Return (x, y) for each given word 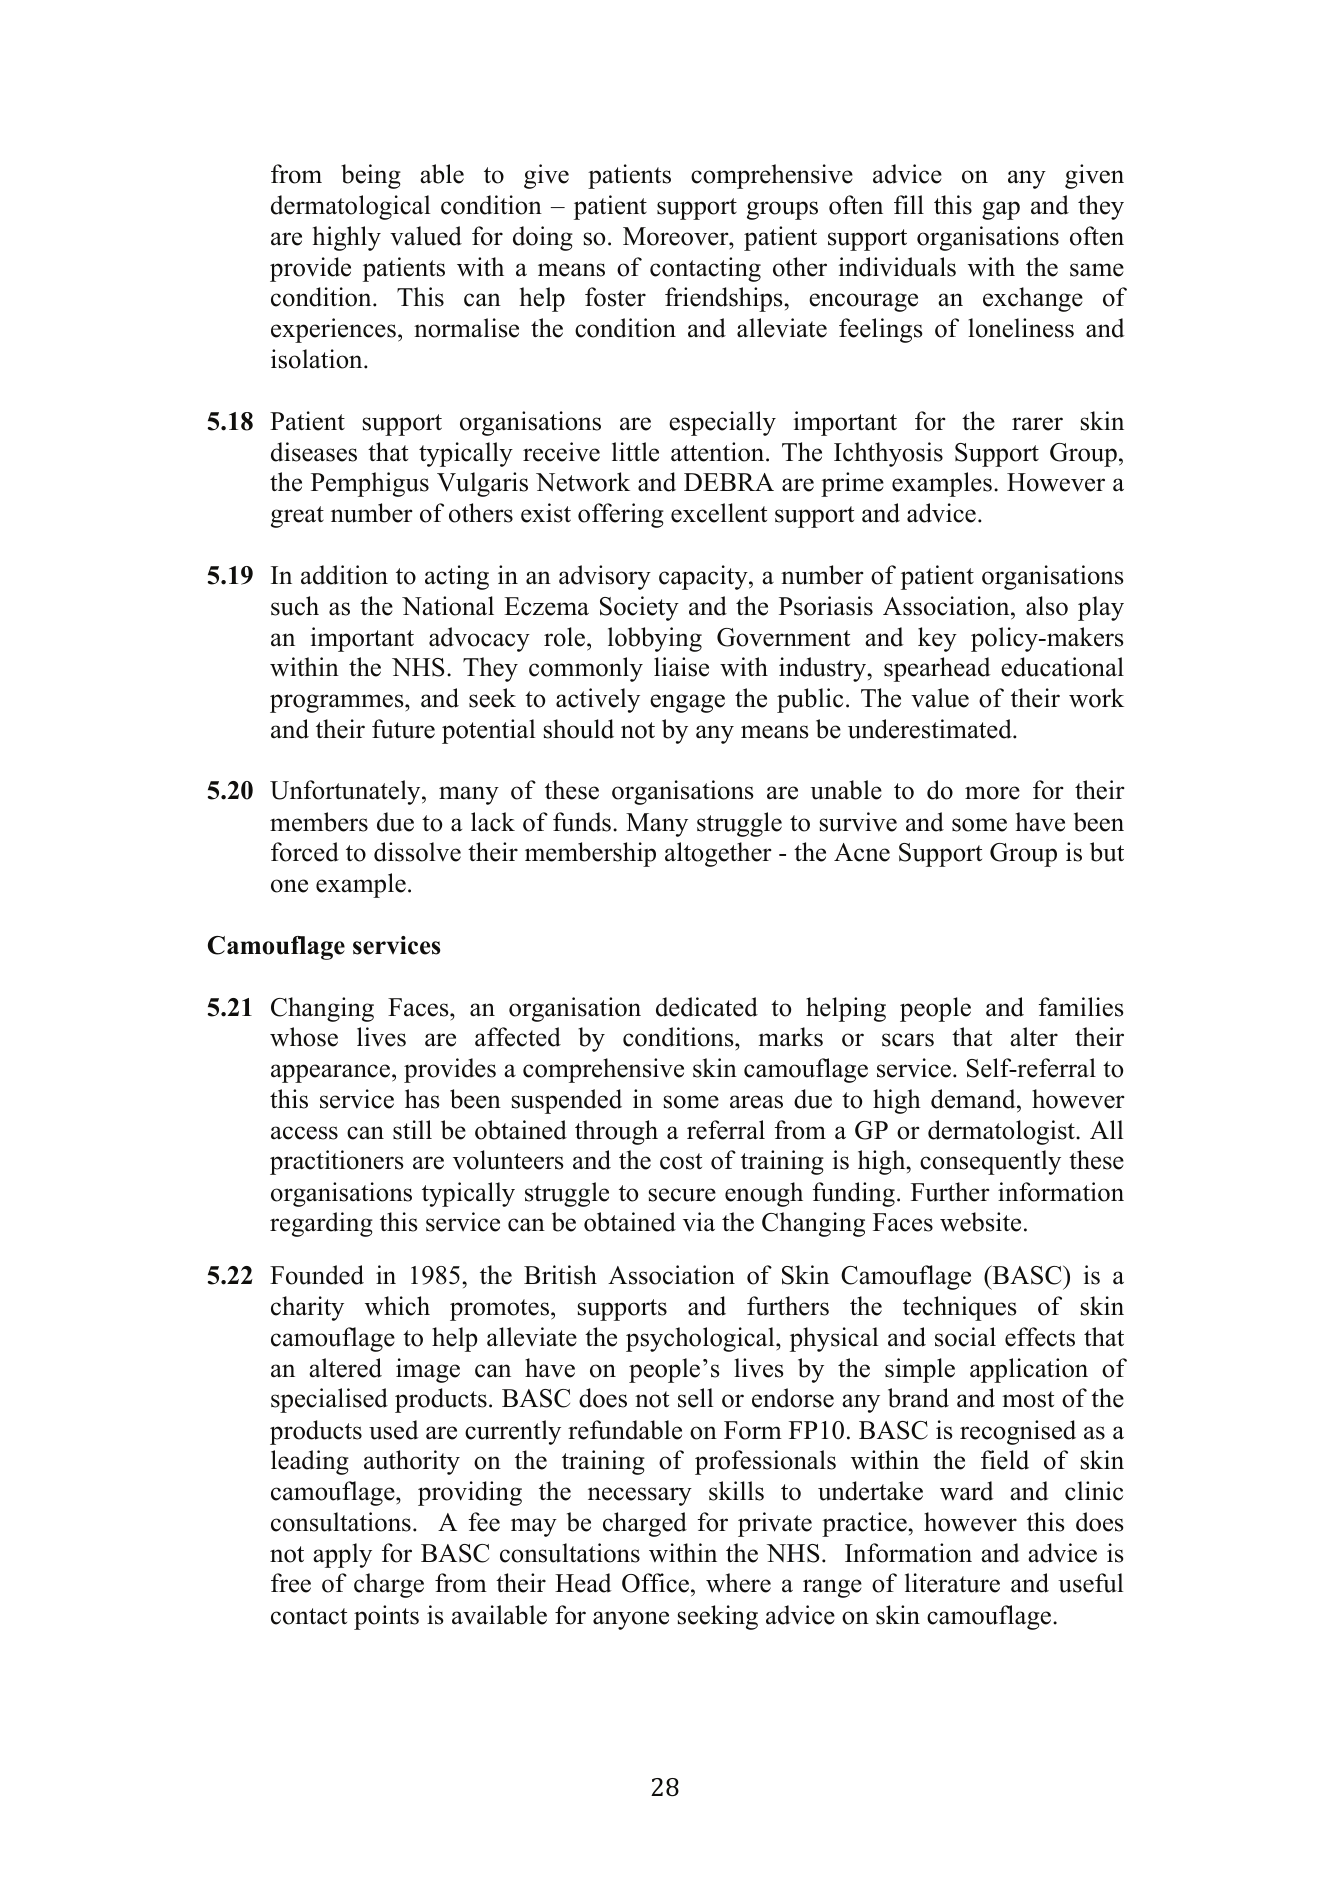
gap (1001, 210)
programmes (338, 703)
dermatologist (1002, 1132)
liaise (681, 667)
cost (681, 1161)
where (738, 1583)
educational (1062, 667)
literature (952, 1583)
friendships (723, 299)
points (386, 1617)
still (412, 1130)
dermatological (350, 207)
